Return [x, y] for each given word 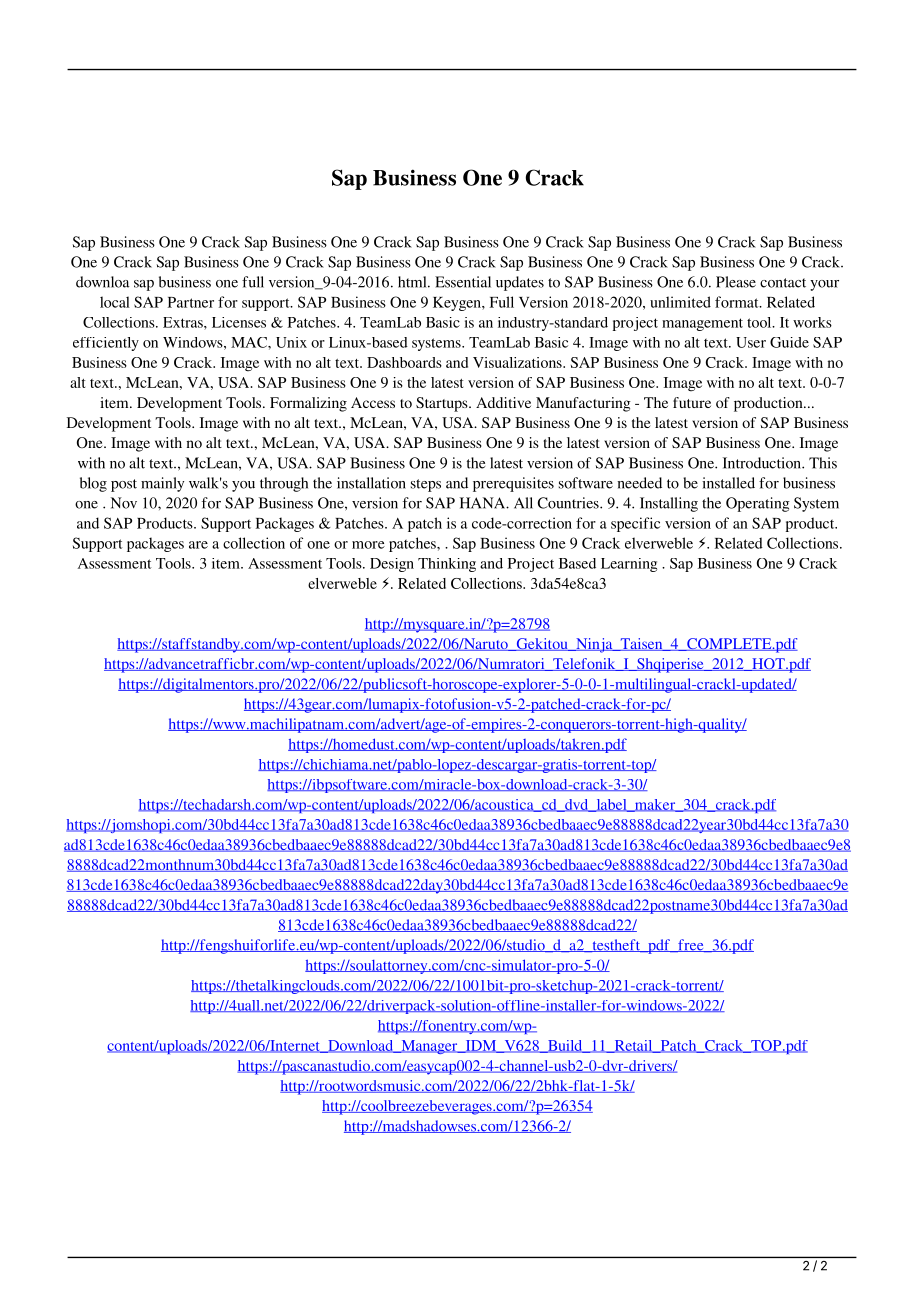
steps [426, 485]
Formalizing [308, 404]
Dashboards [404, 362]
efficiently [106, 344]
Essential [463, 282]
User [751, 342]
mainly [162, 484]
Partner [191, 302]
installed [728, 483]
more [368, 545]
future [692, 402]
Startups [443, 404]
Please [736, 282]
